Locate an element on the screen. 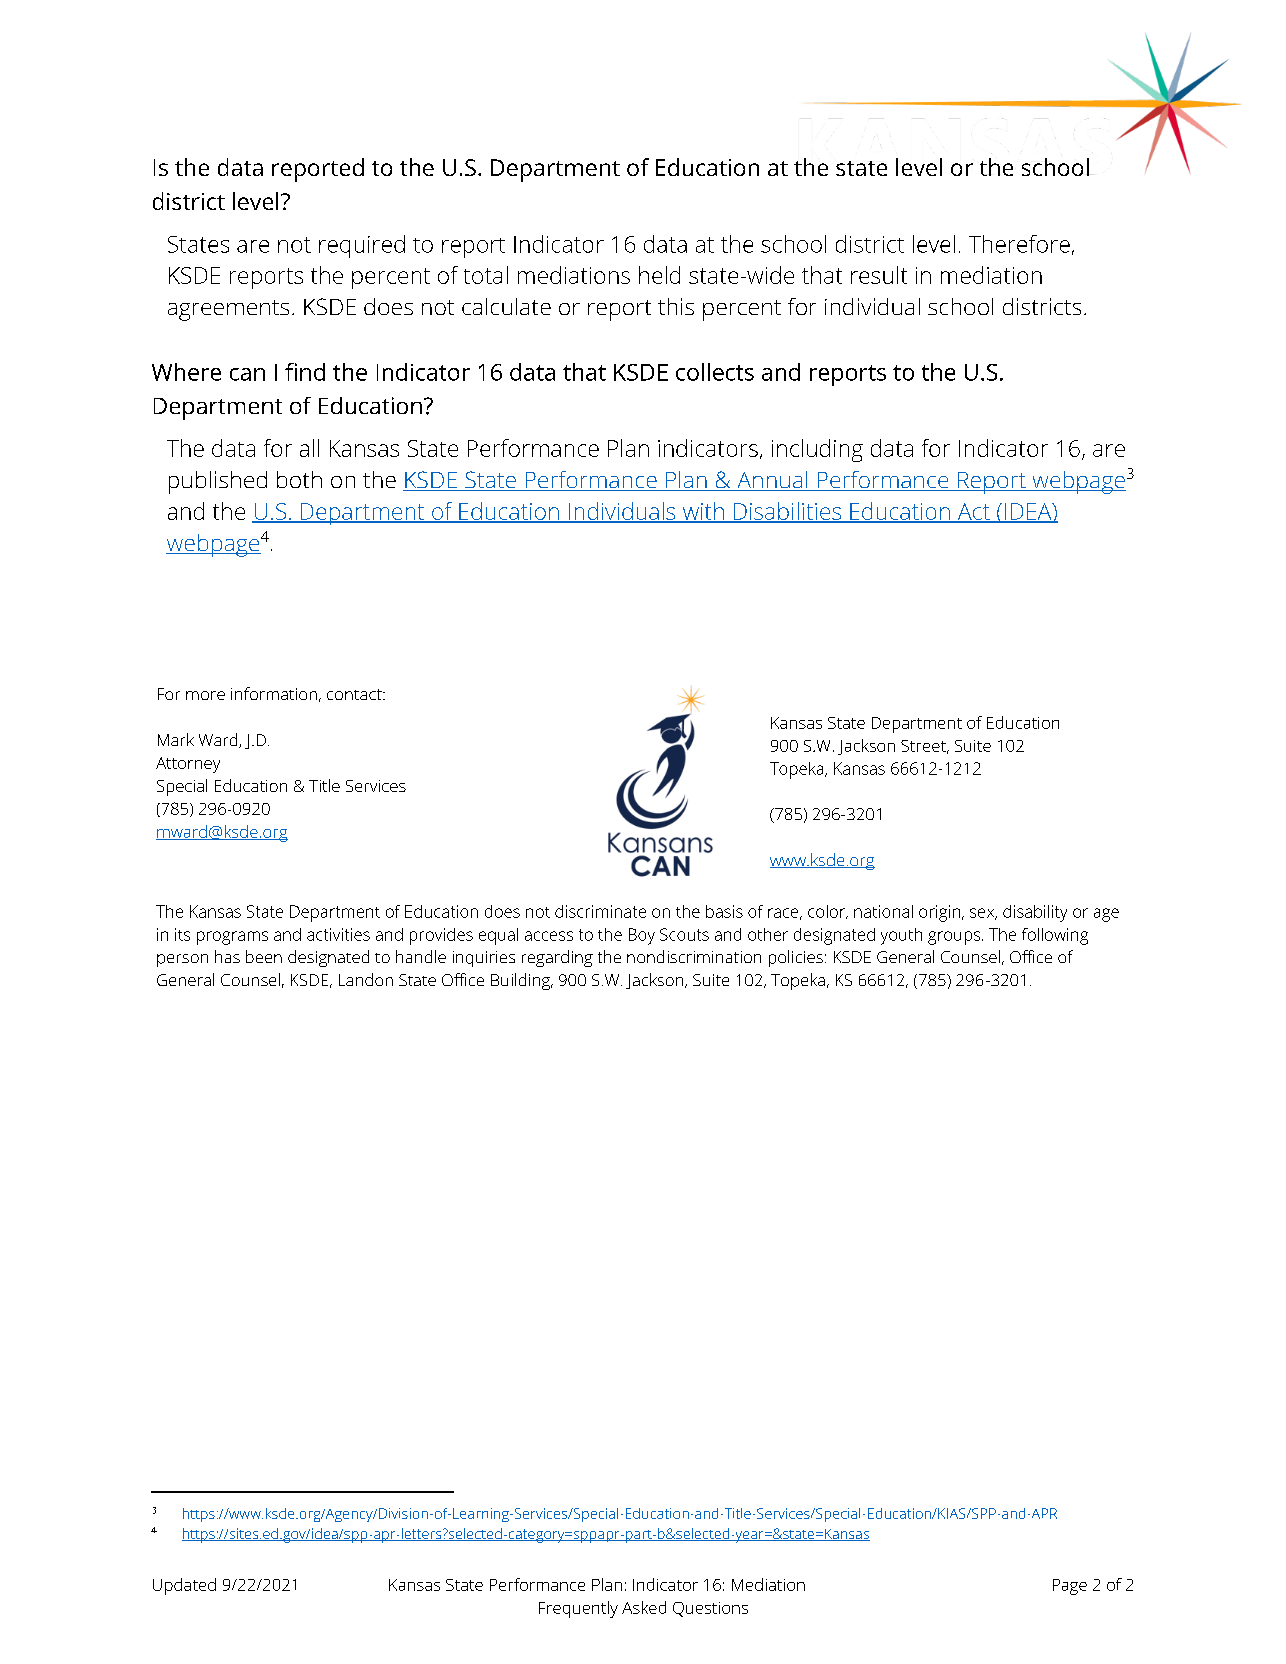  Questions is located at coordinates (710, 1609).
